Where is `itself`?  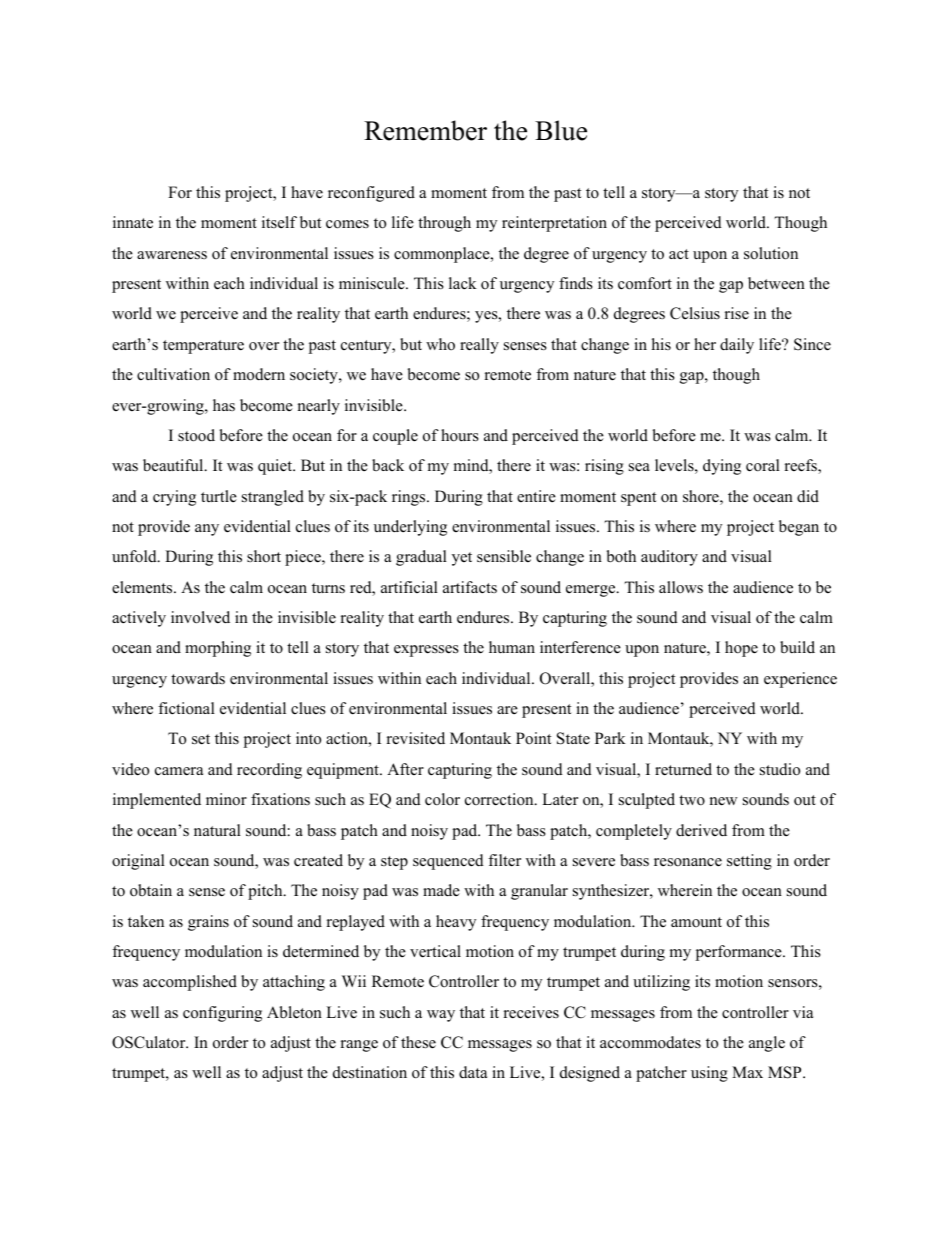
itself is located at coordinates (279, 222).
